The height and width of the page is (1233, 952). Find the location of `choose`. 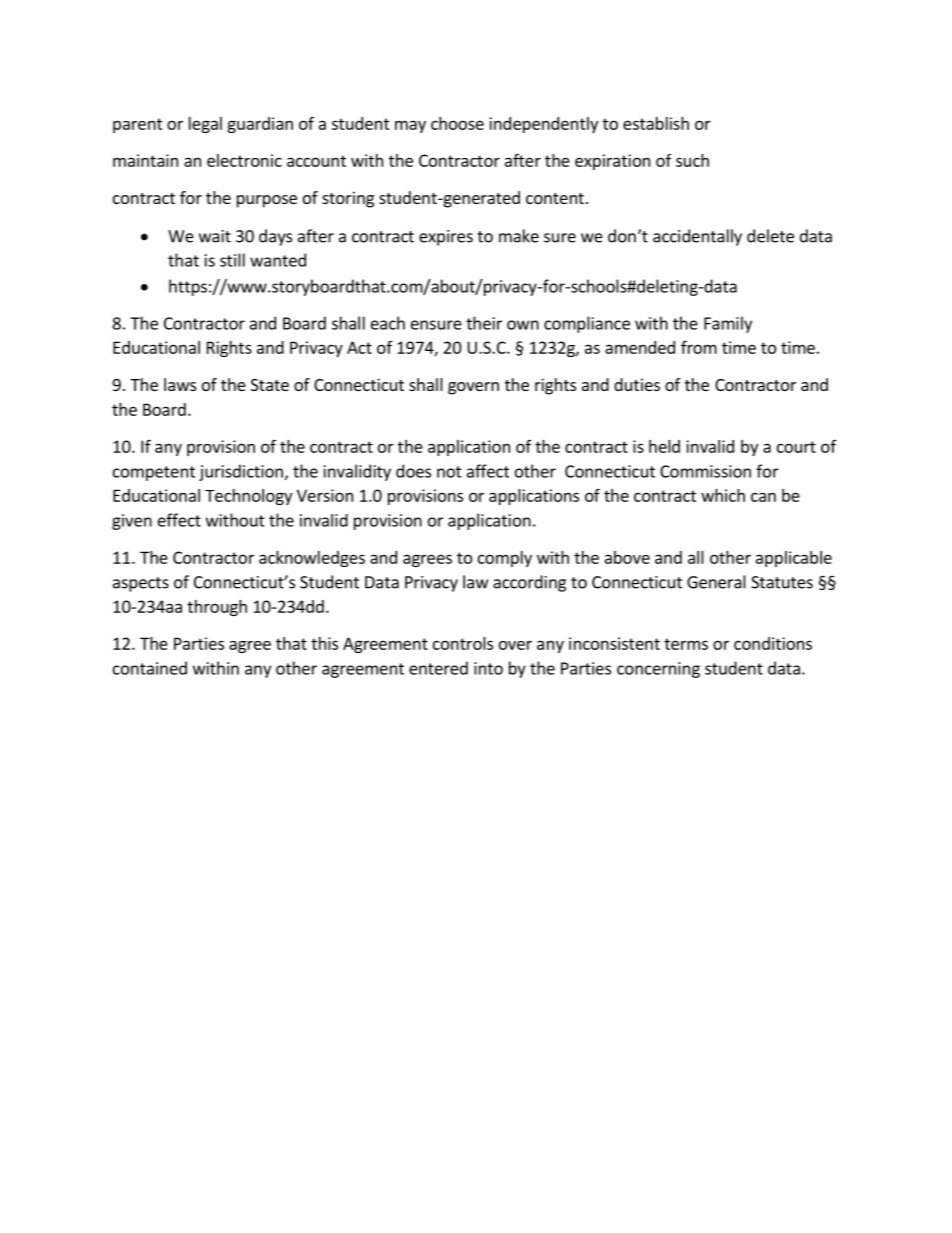

choose is located at coordinates (457, 123).
